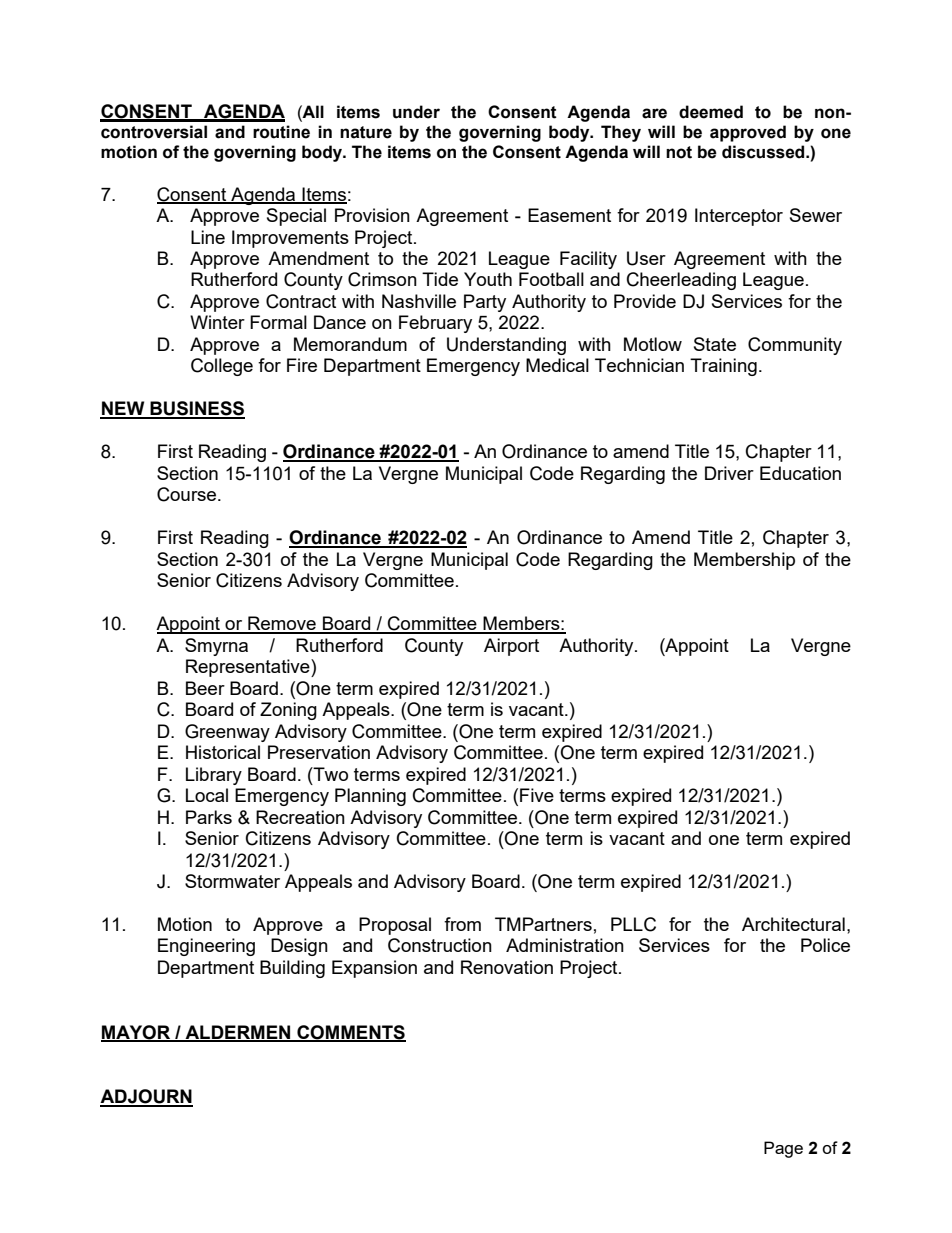  What do you see at coordinates (216, 647) in the screenshot?
I see `Smyrna` at bounding box center [216, 647].
